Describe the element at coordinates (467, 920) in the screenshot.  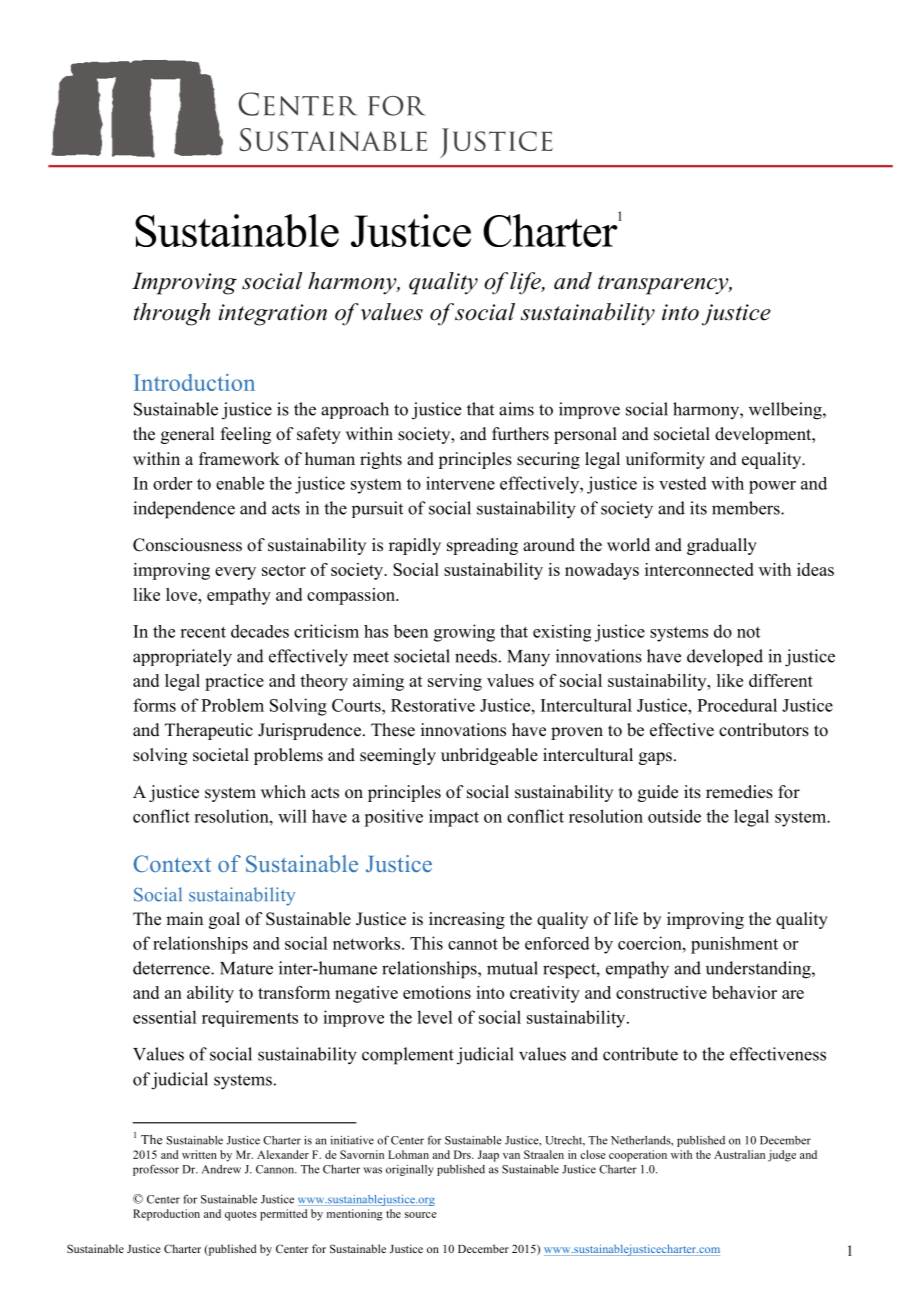
I see `increasing` at that location.
